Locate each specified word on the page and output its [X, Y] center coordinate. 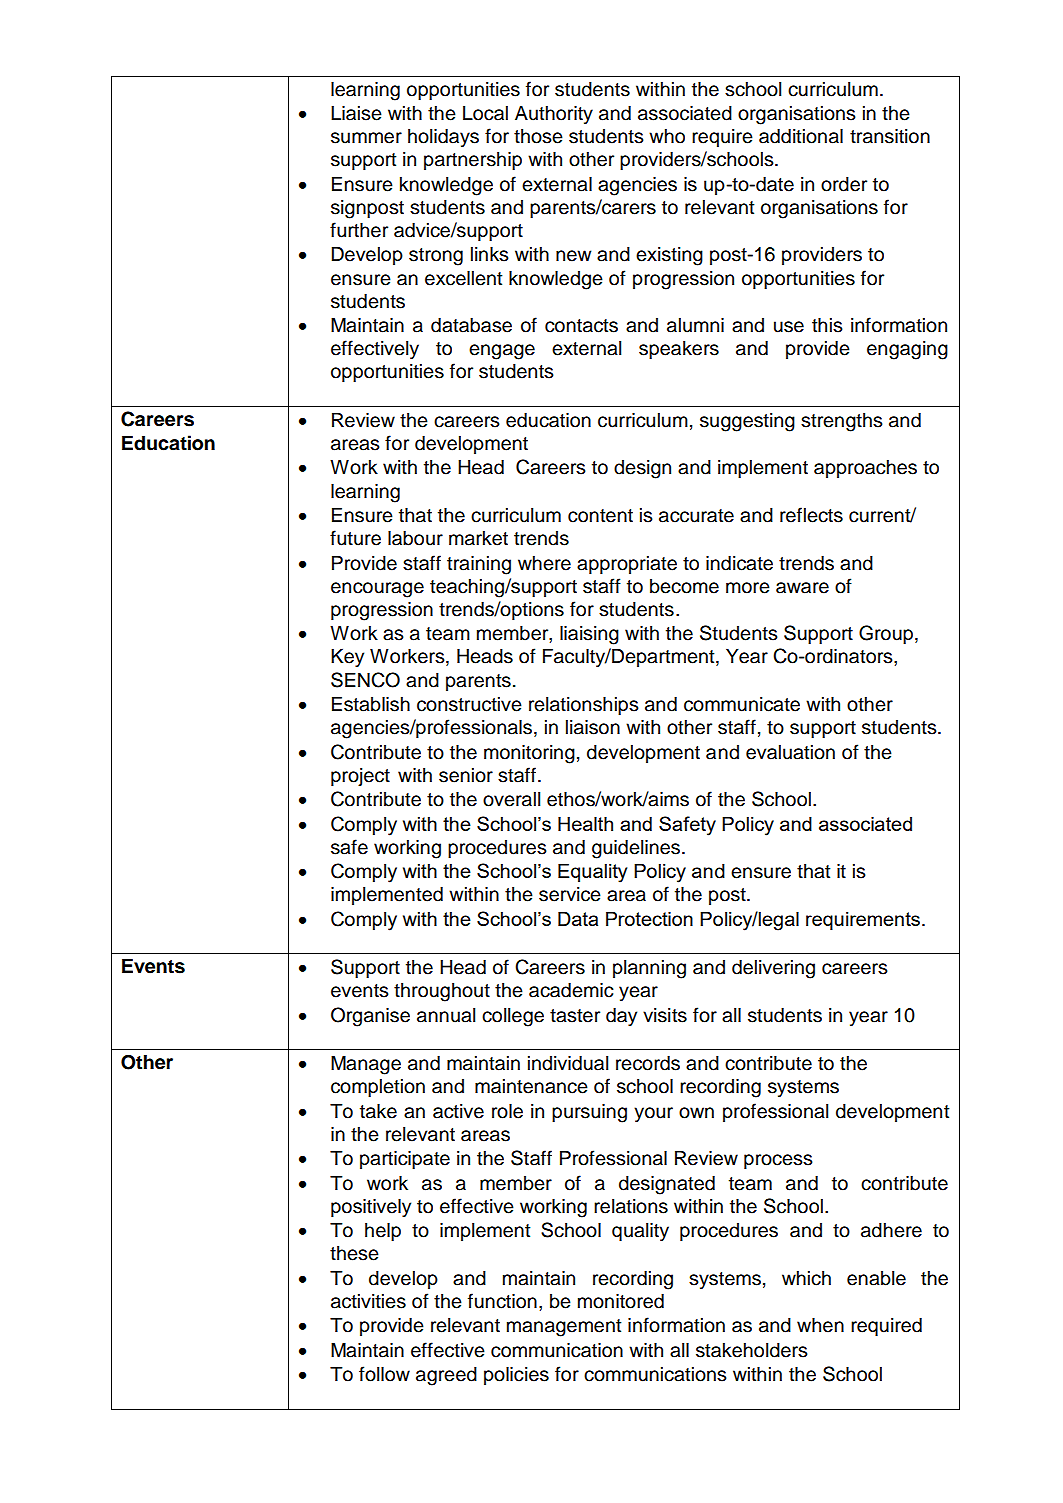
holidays [443, 138]
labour [415, 538]
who [667, 136]
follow [384, 1374]
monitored [621, 1301]
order [844, 184]
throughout [442, 992]
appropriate [627, 565]
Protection [649, 918]
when [820, 1325]
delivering [773, 969]
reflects [811, 515]
